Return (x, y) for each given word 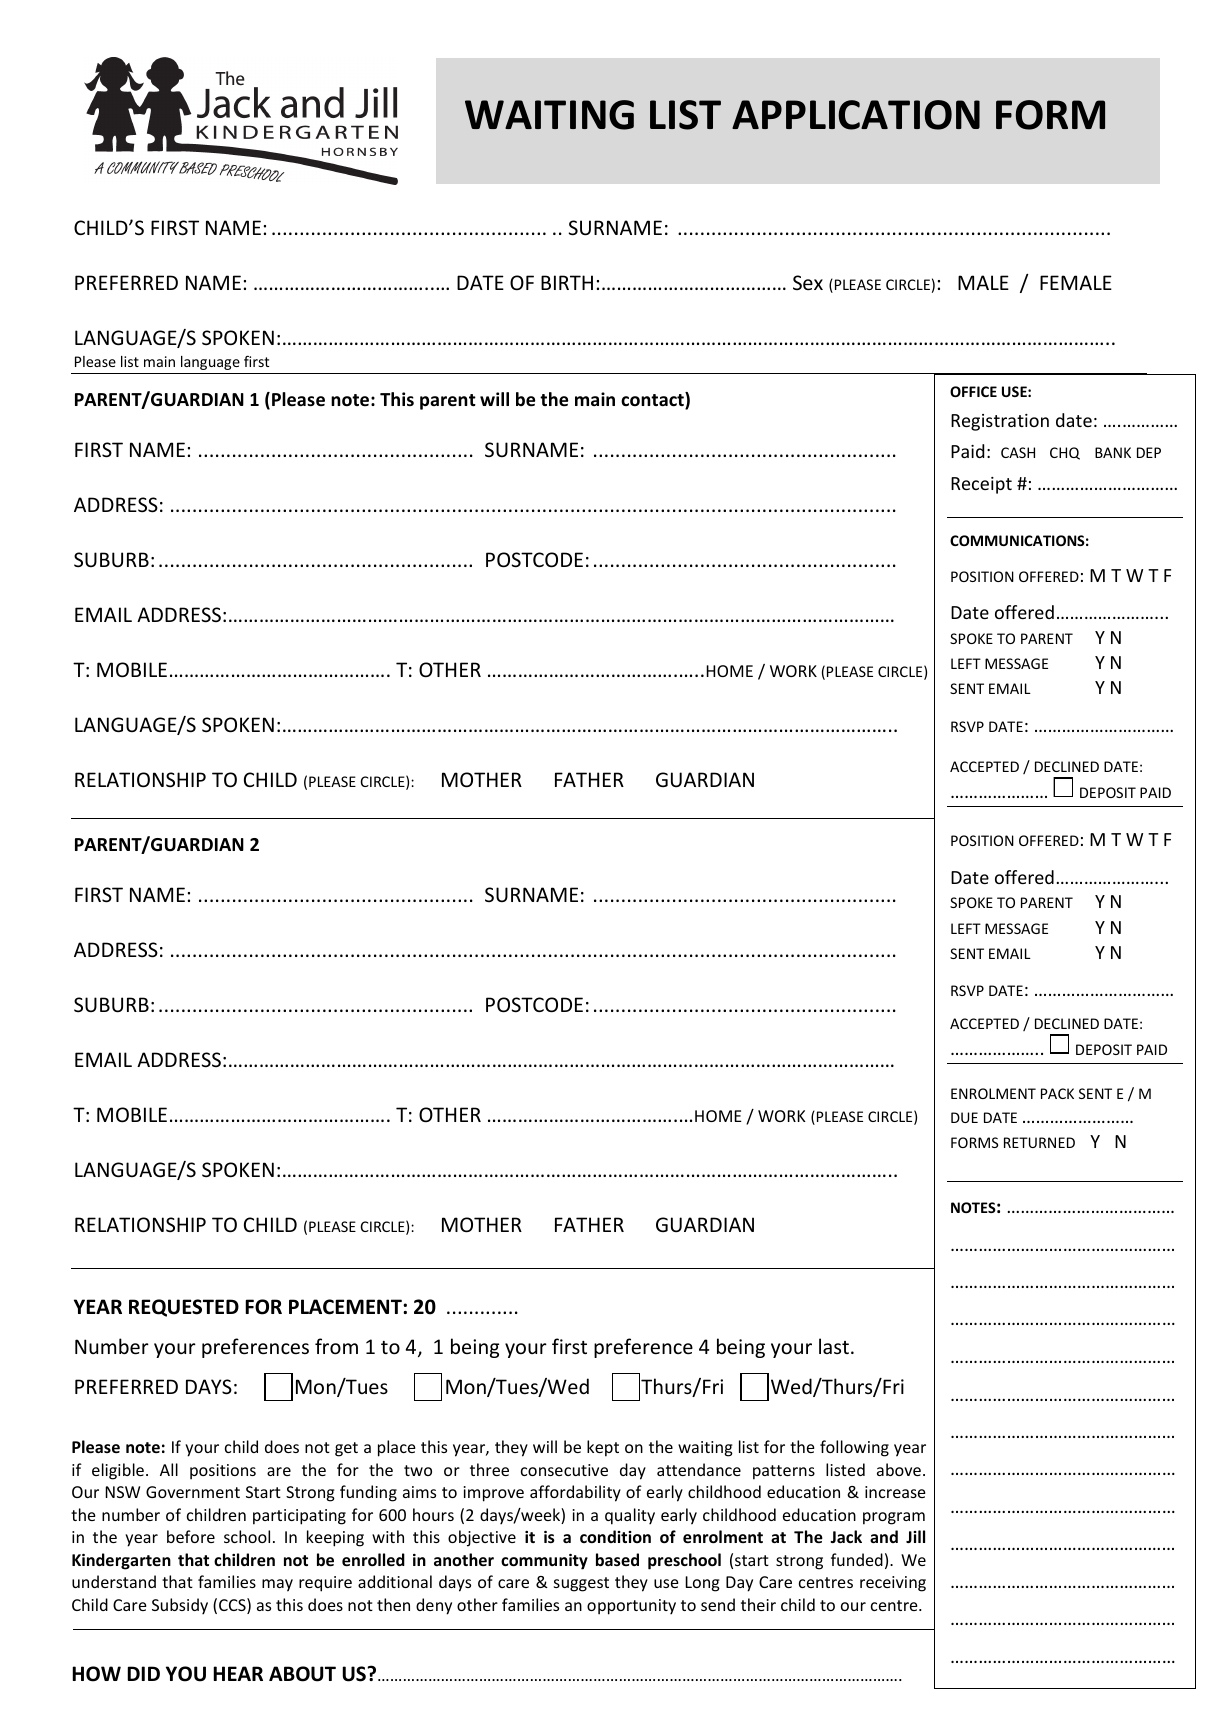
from (336, 1346)
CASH (1018, 452)
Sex (808, 283)
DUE (964, 1117)
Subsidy (180, 1606)
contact (653, 400)
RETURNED (1039, 1142)
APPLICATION (856, 115)
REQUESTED (184, 1308)
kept (603, 1448)
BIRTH (567, 282)
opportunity (631, 1607)
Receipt (981, 485)
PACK (1057, 1093)
